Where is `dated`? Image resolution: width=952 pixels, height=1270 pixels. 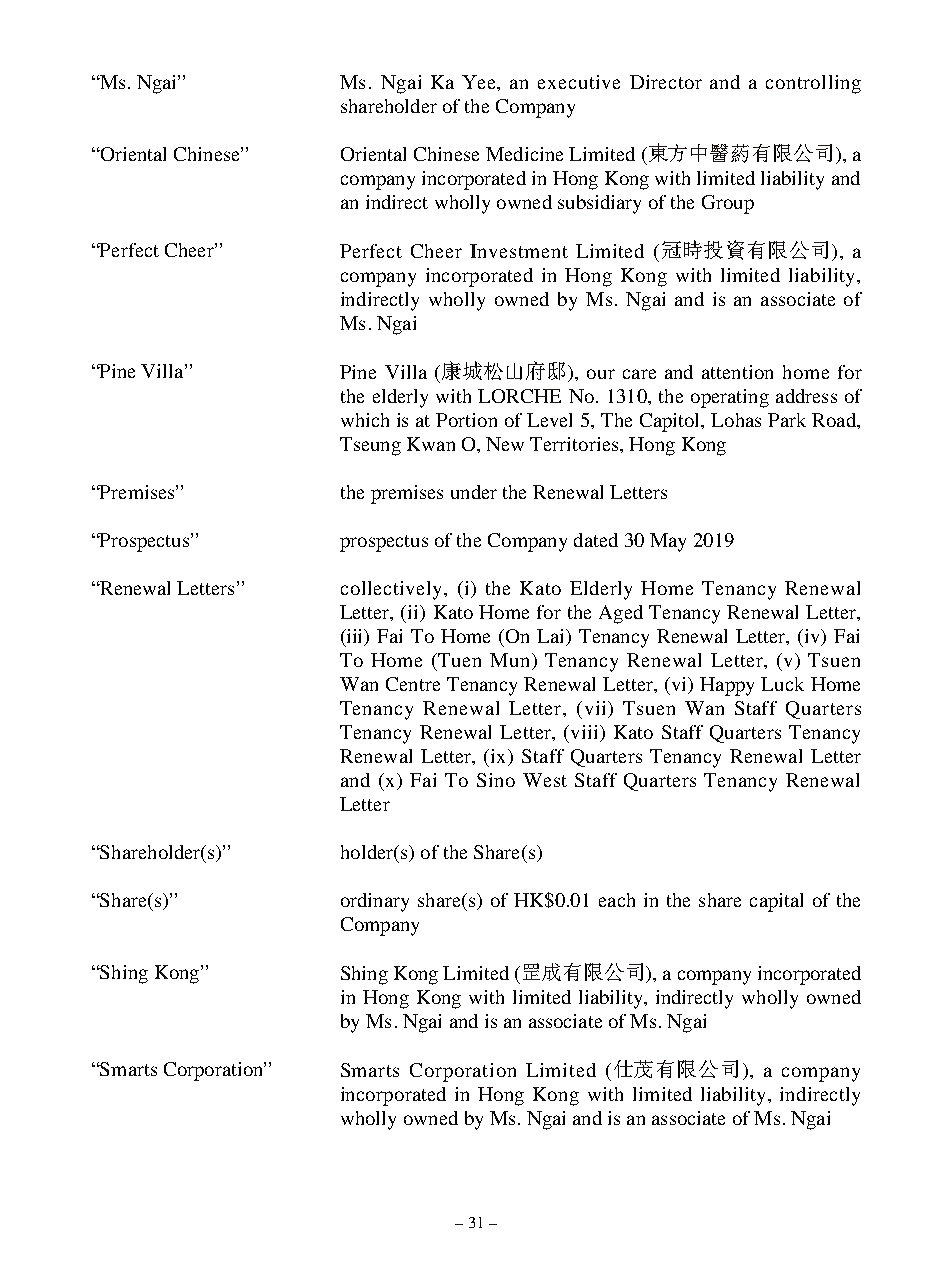
dated is located at coordinates (596, 540).
